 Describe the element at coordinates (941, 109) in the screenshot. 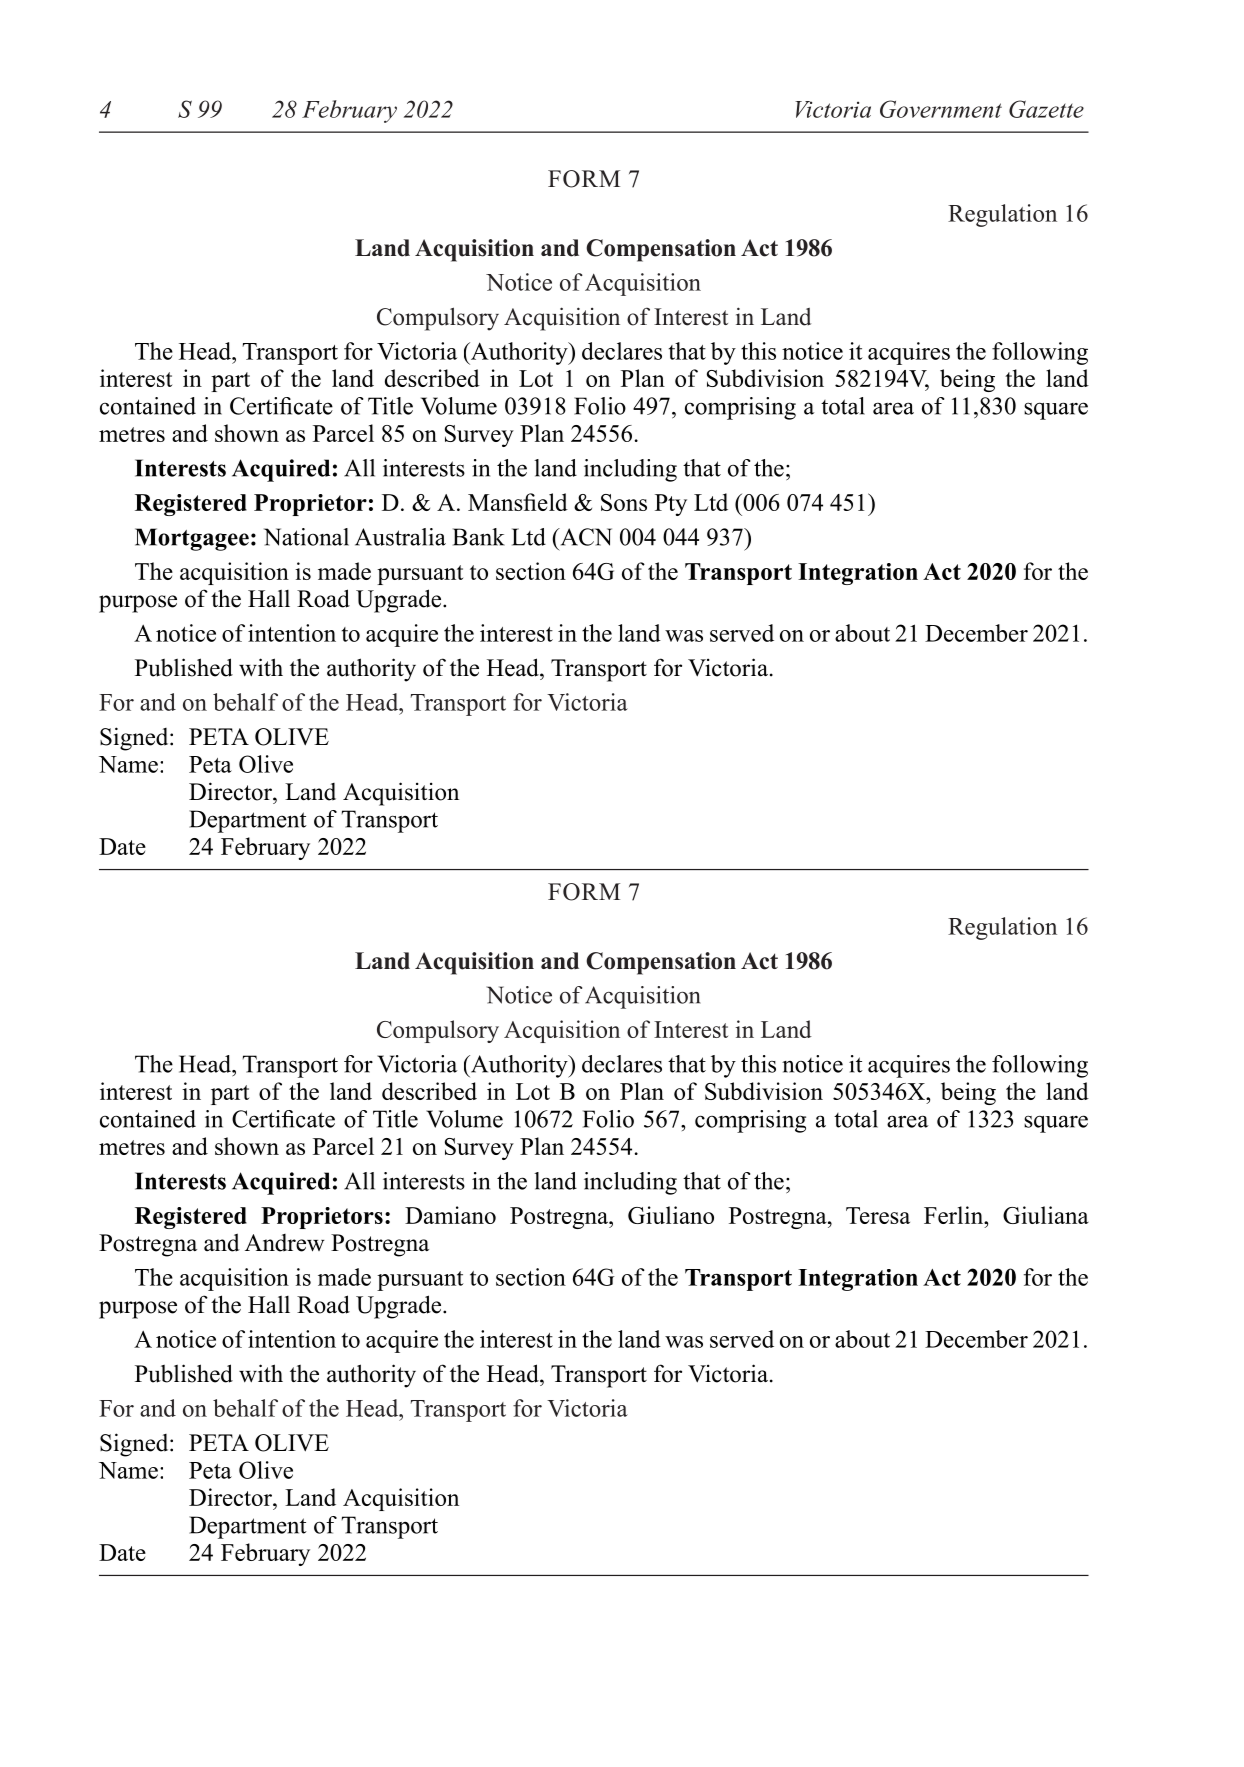

I see `Government` at that location.
